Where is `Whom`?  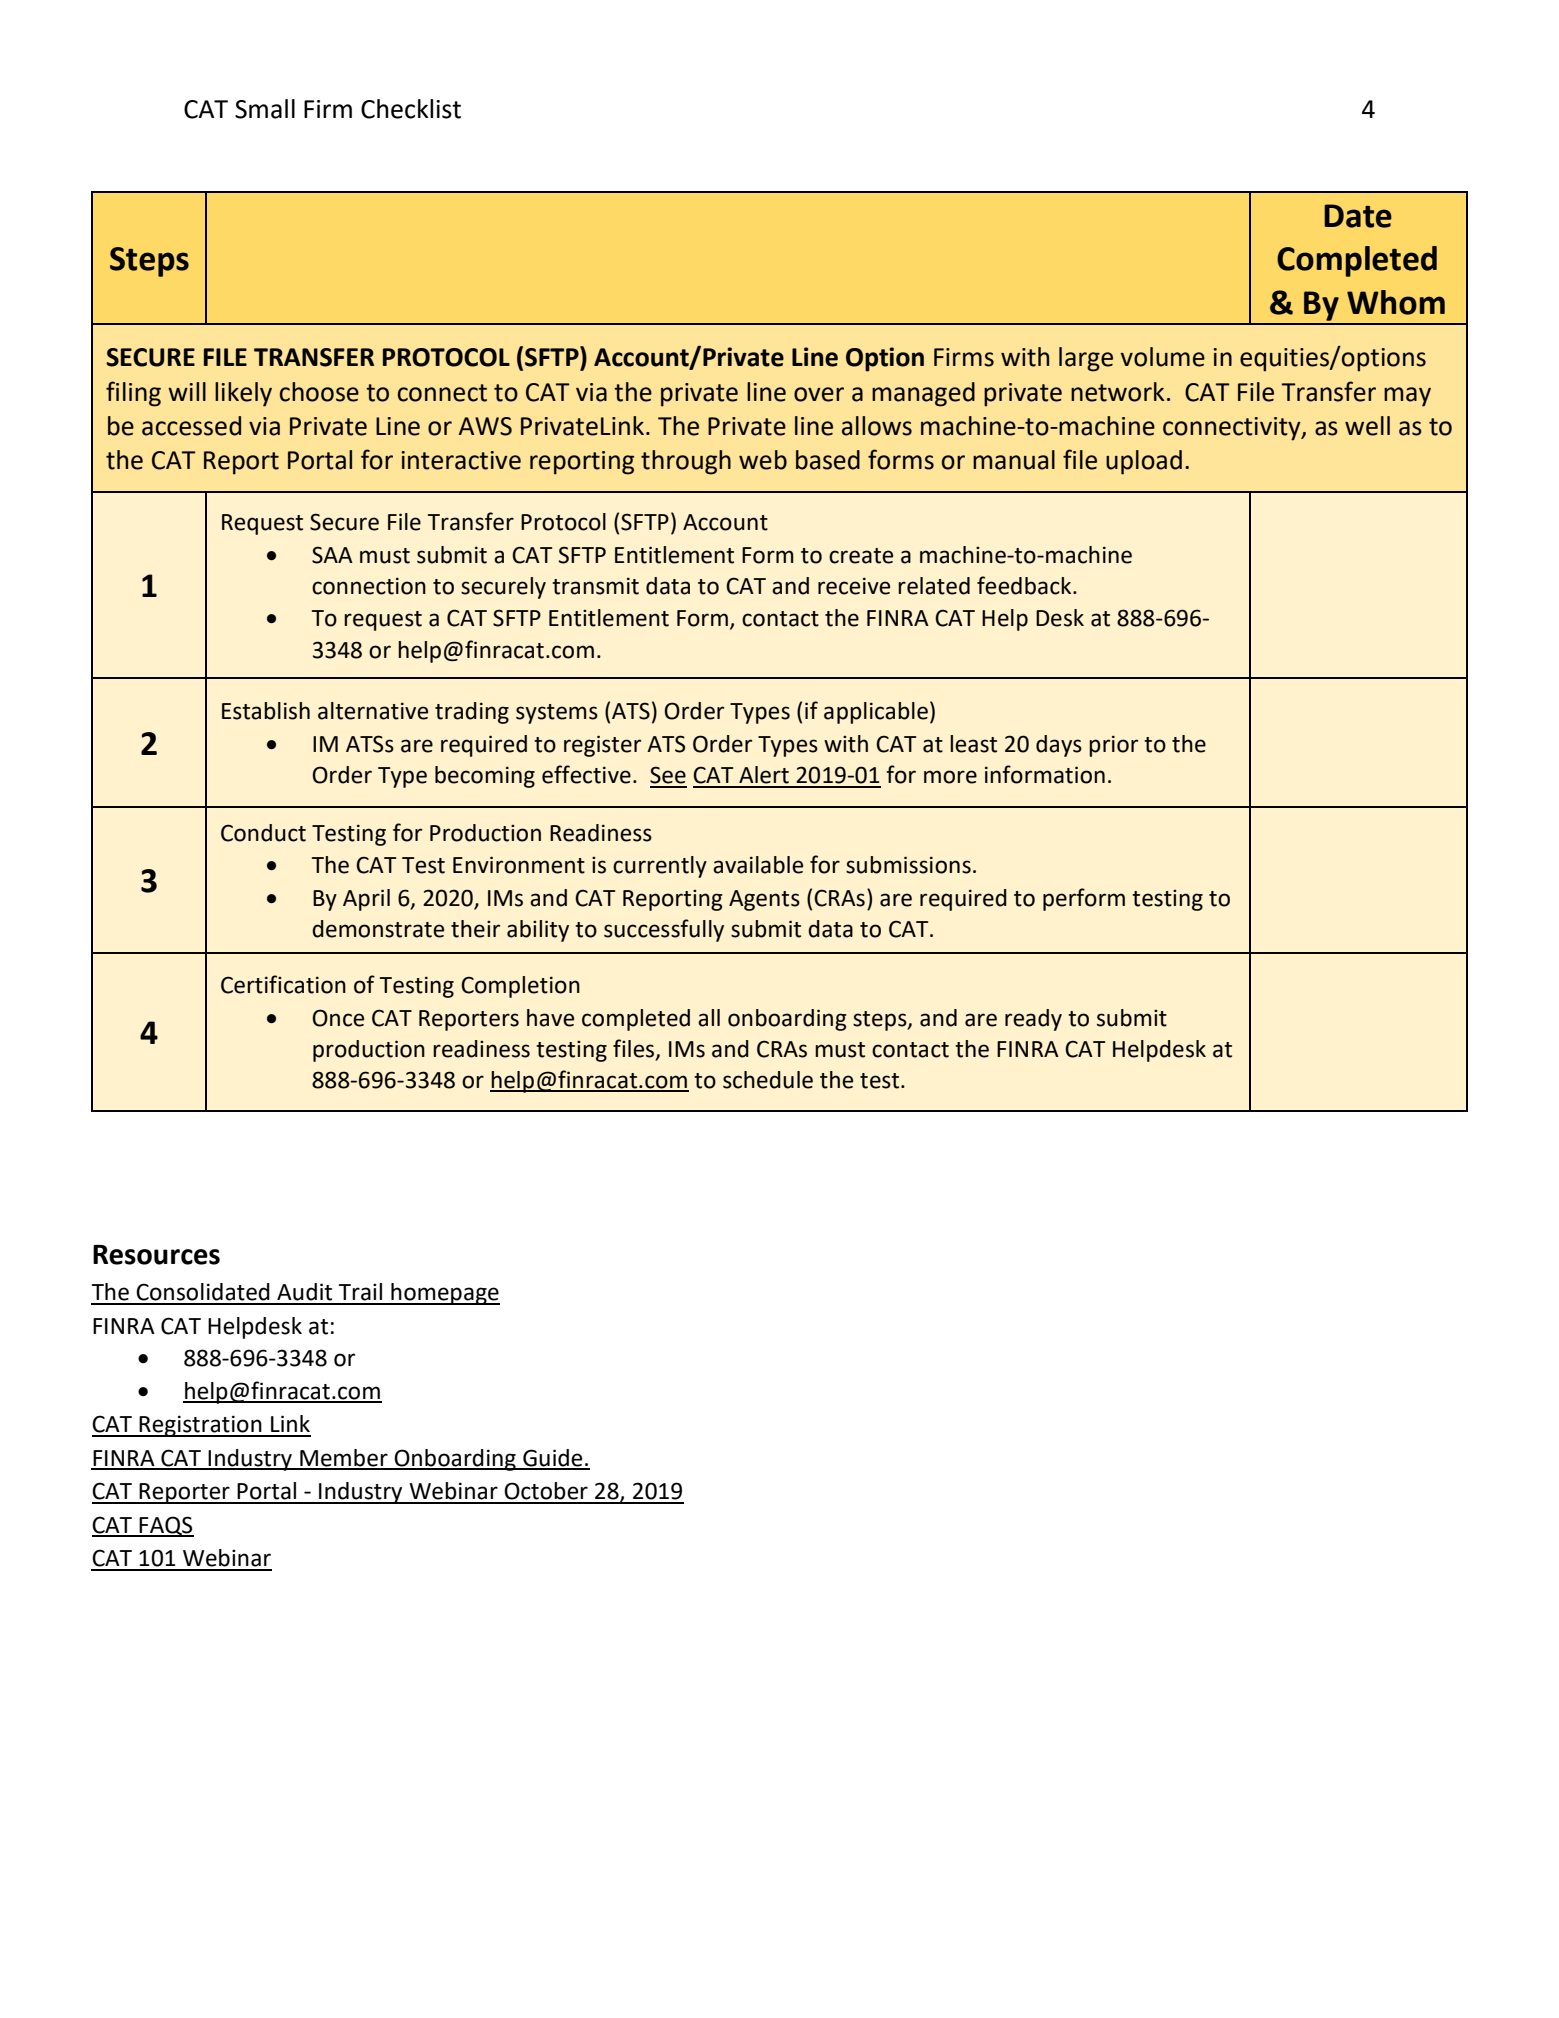 Whom is located at coordinates (1396, 302).
